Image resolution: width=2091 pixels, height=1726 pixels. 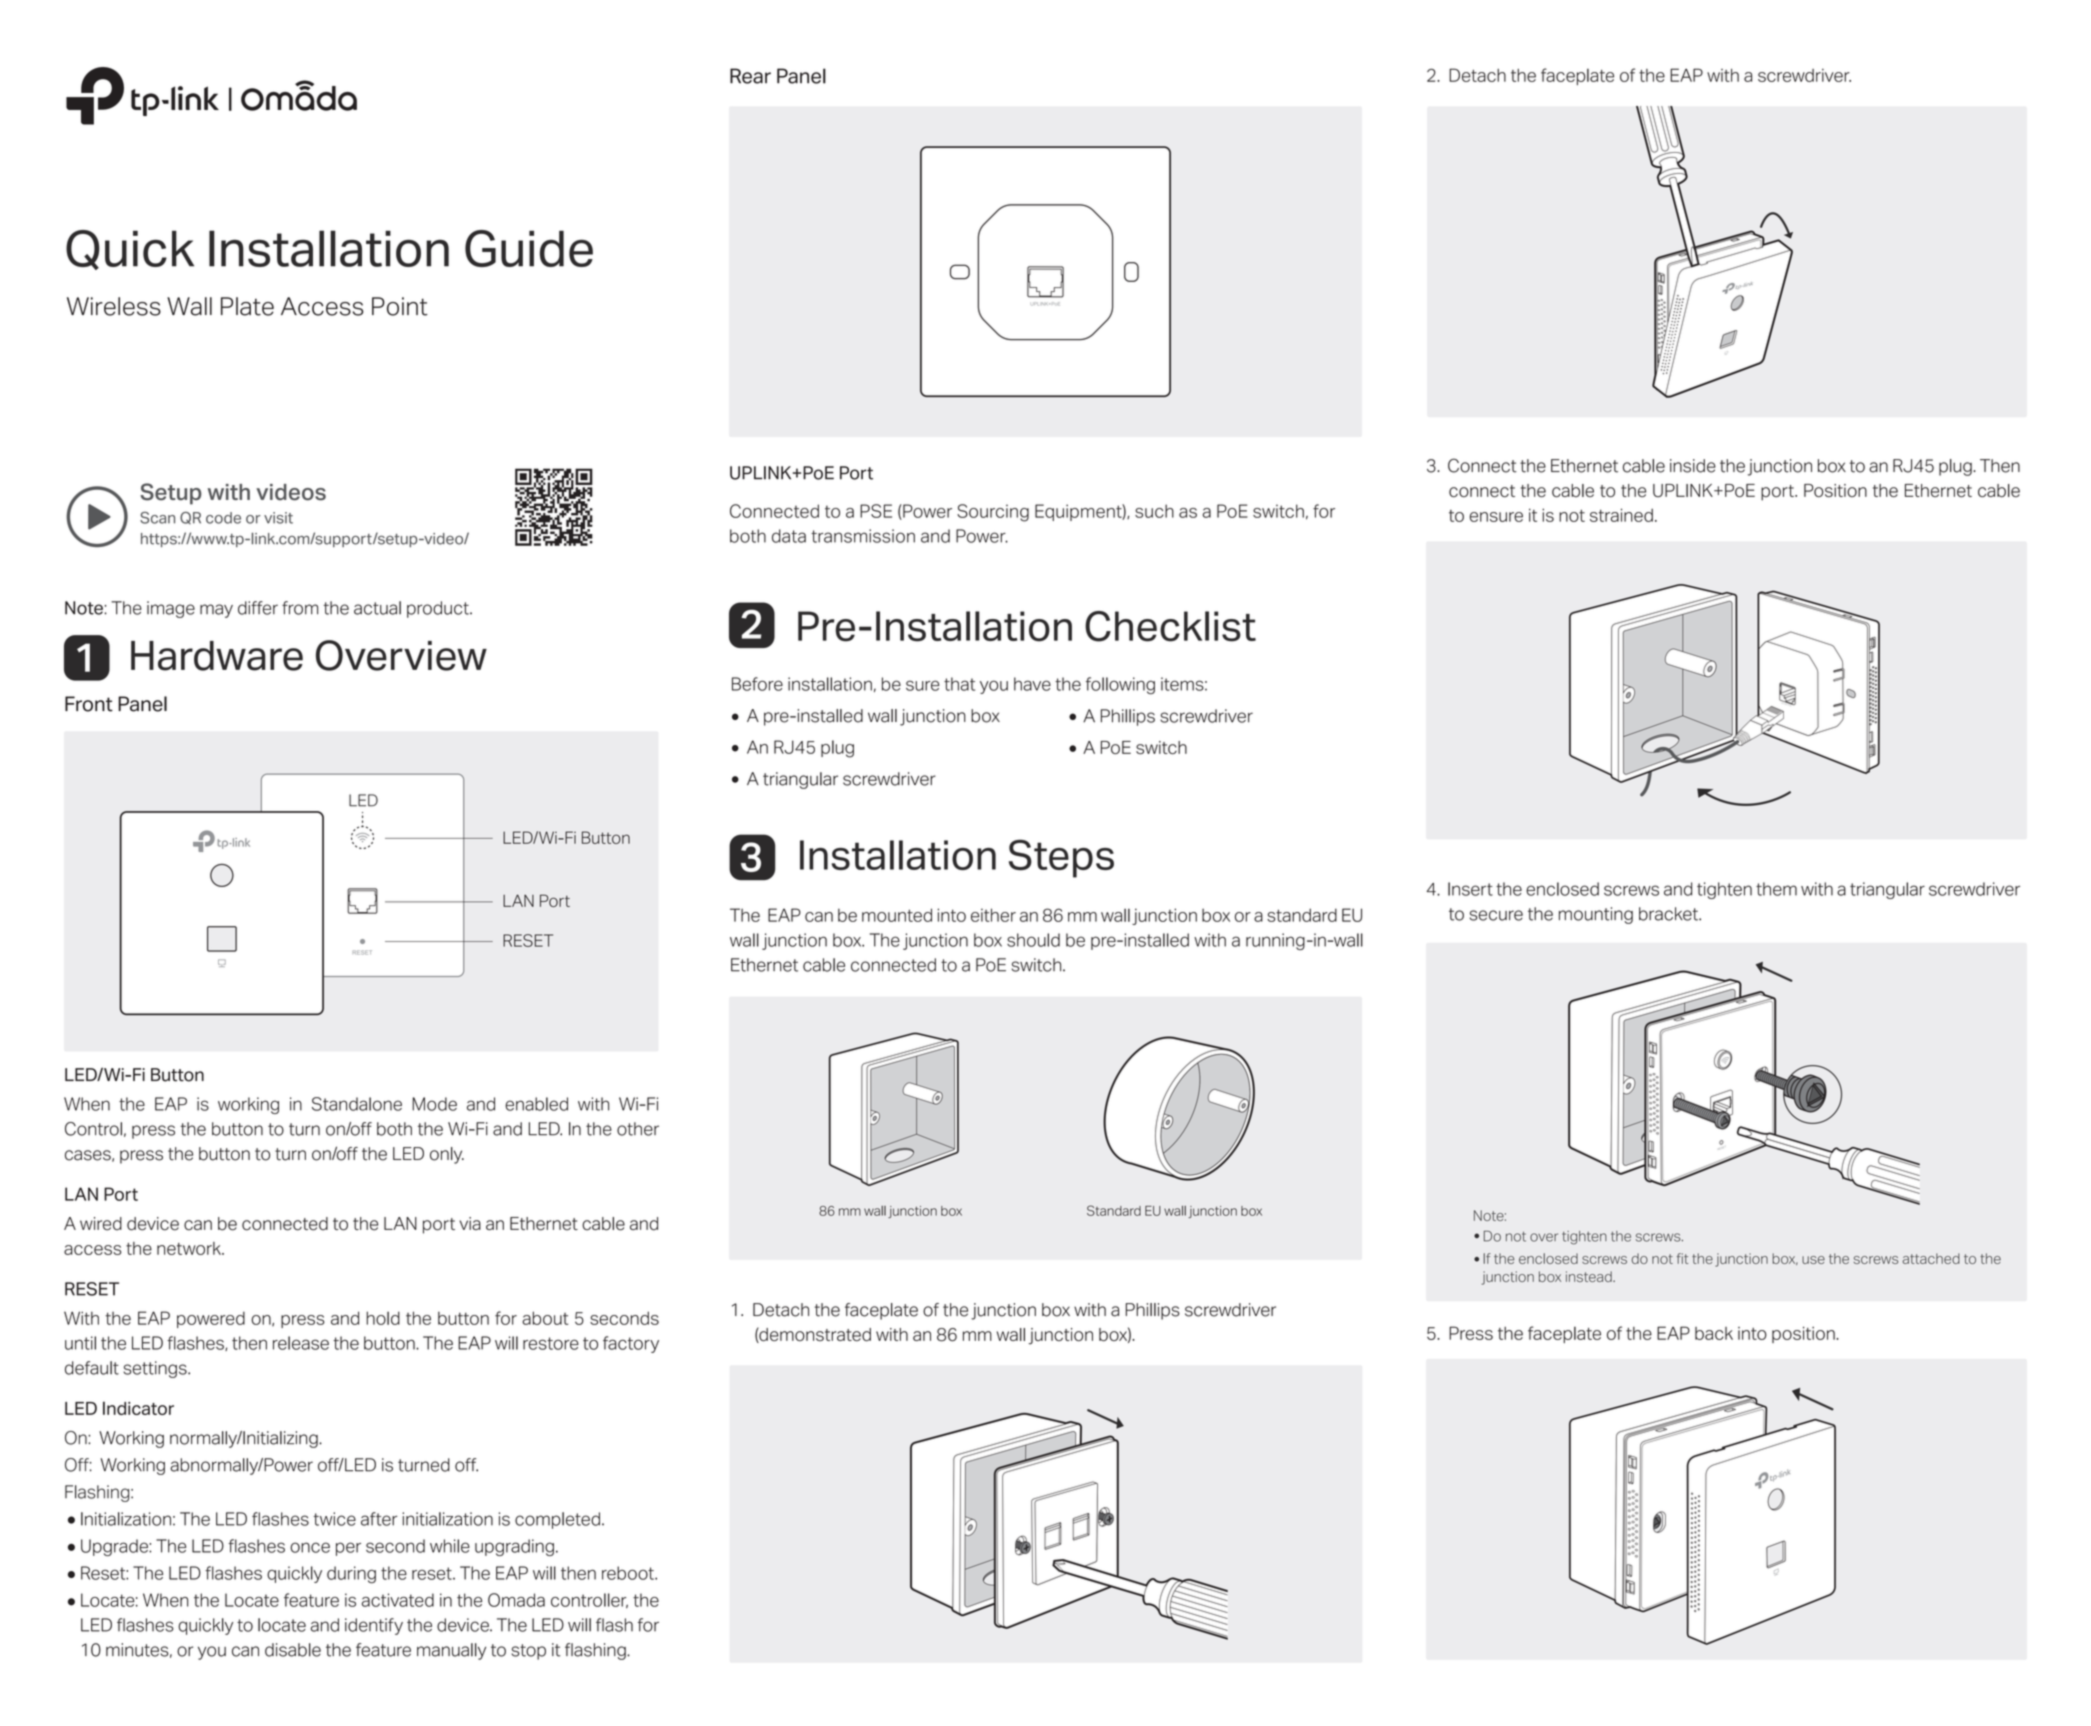 What do you see at coordinates (750, 76) in the document?
I see `Rear` at bounding box center [750, 76].
